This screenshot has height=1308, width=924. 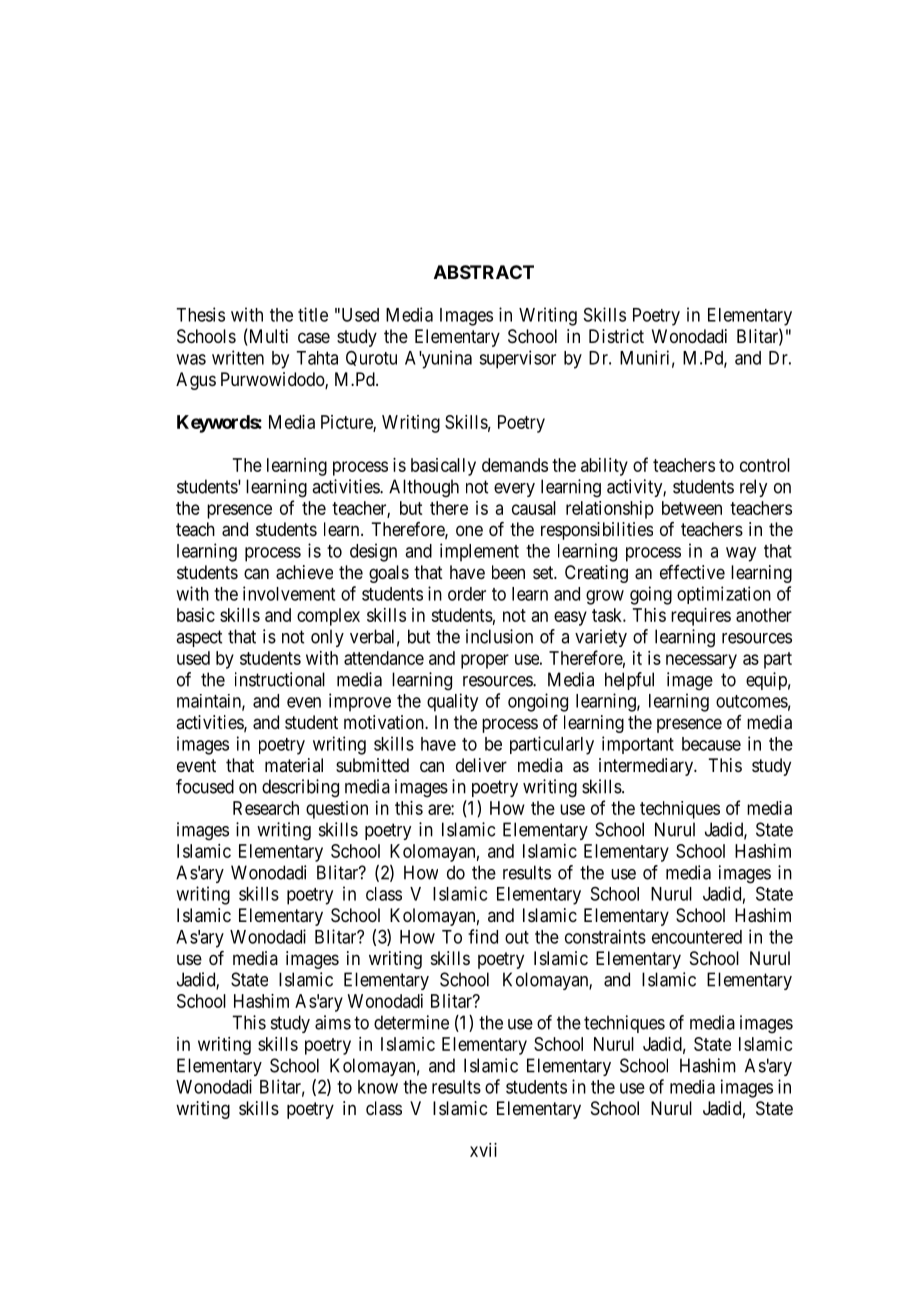 What do you see at coordinates (692, 572) in the screenshot?
I see `effective` at bounding box center [692, 572].
